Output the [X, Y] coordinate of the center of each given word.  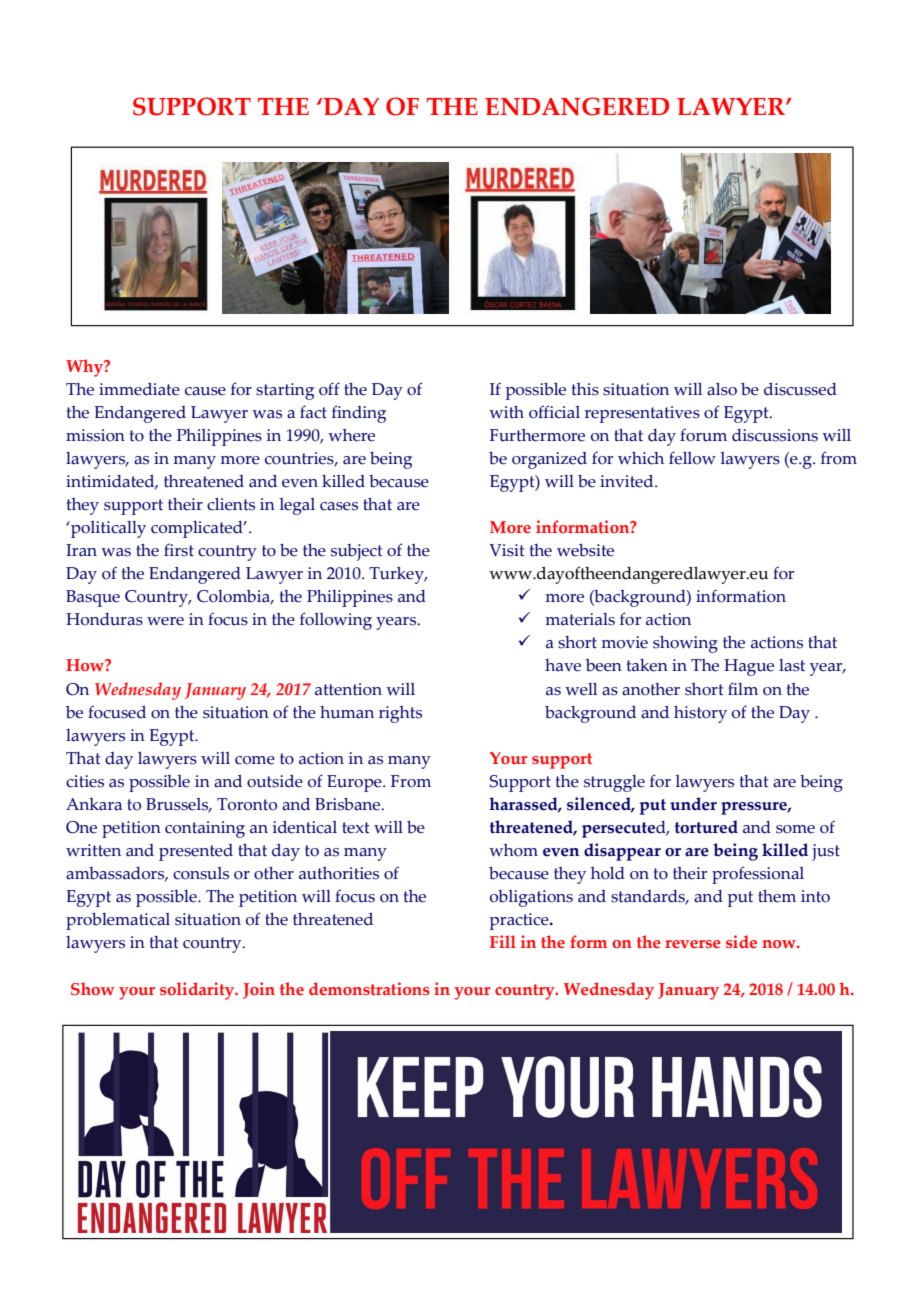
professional [758, 875]
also [722, 389]
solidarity [198, 991]
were [165, 621]
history [700, 714]
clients [231, 504]
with [506, 412]
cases [339, 506]
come [255, 760]
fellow [692, 458]
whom [513, 850]
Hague [749, 667]
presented [196, 852]
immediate [139, 389]
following [336, 621]
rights [400, 714]
